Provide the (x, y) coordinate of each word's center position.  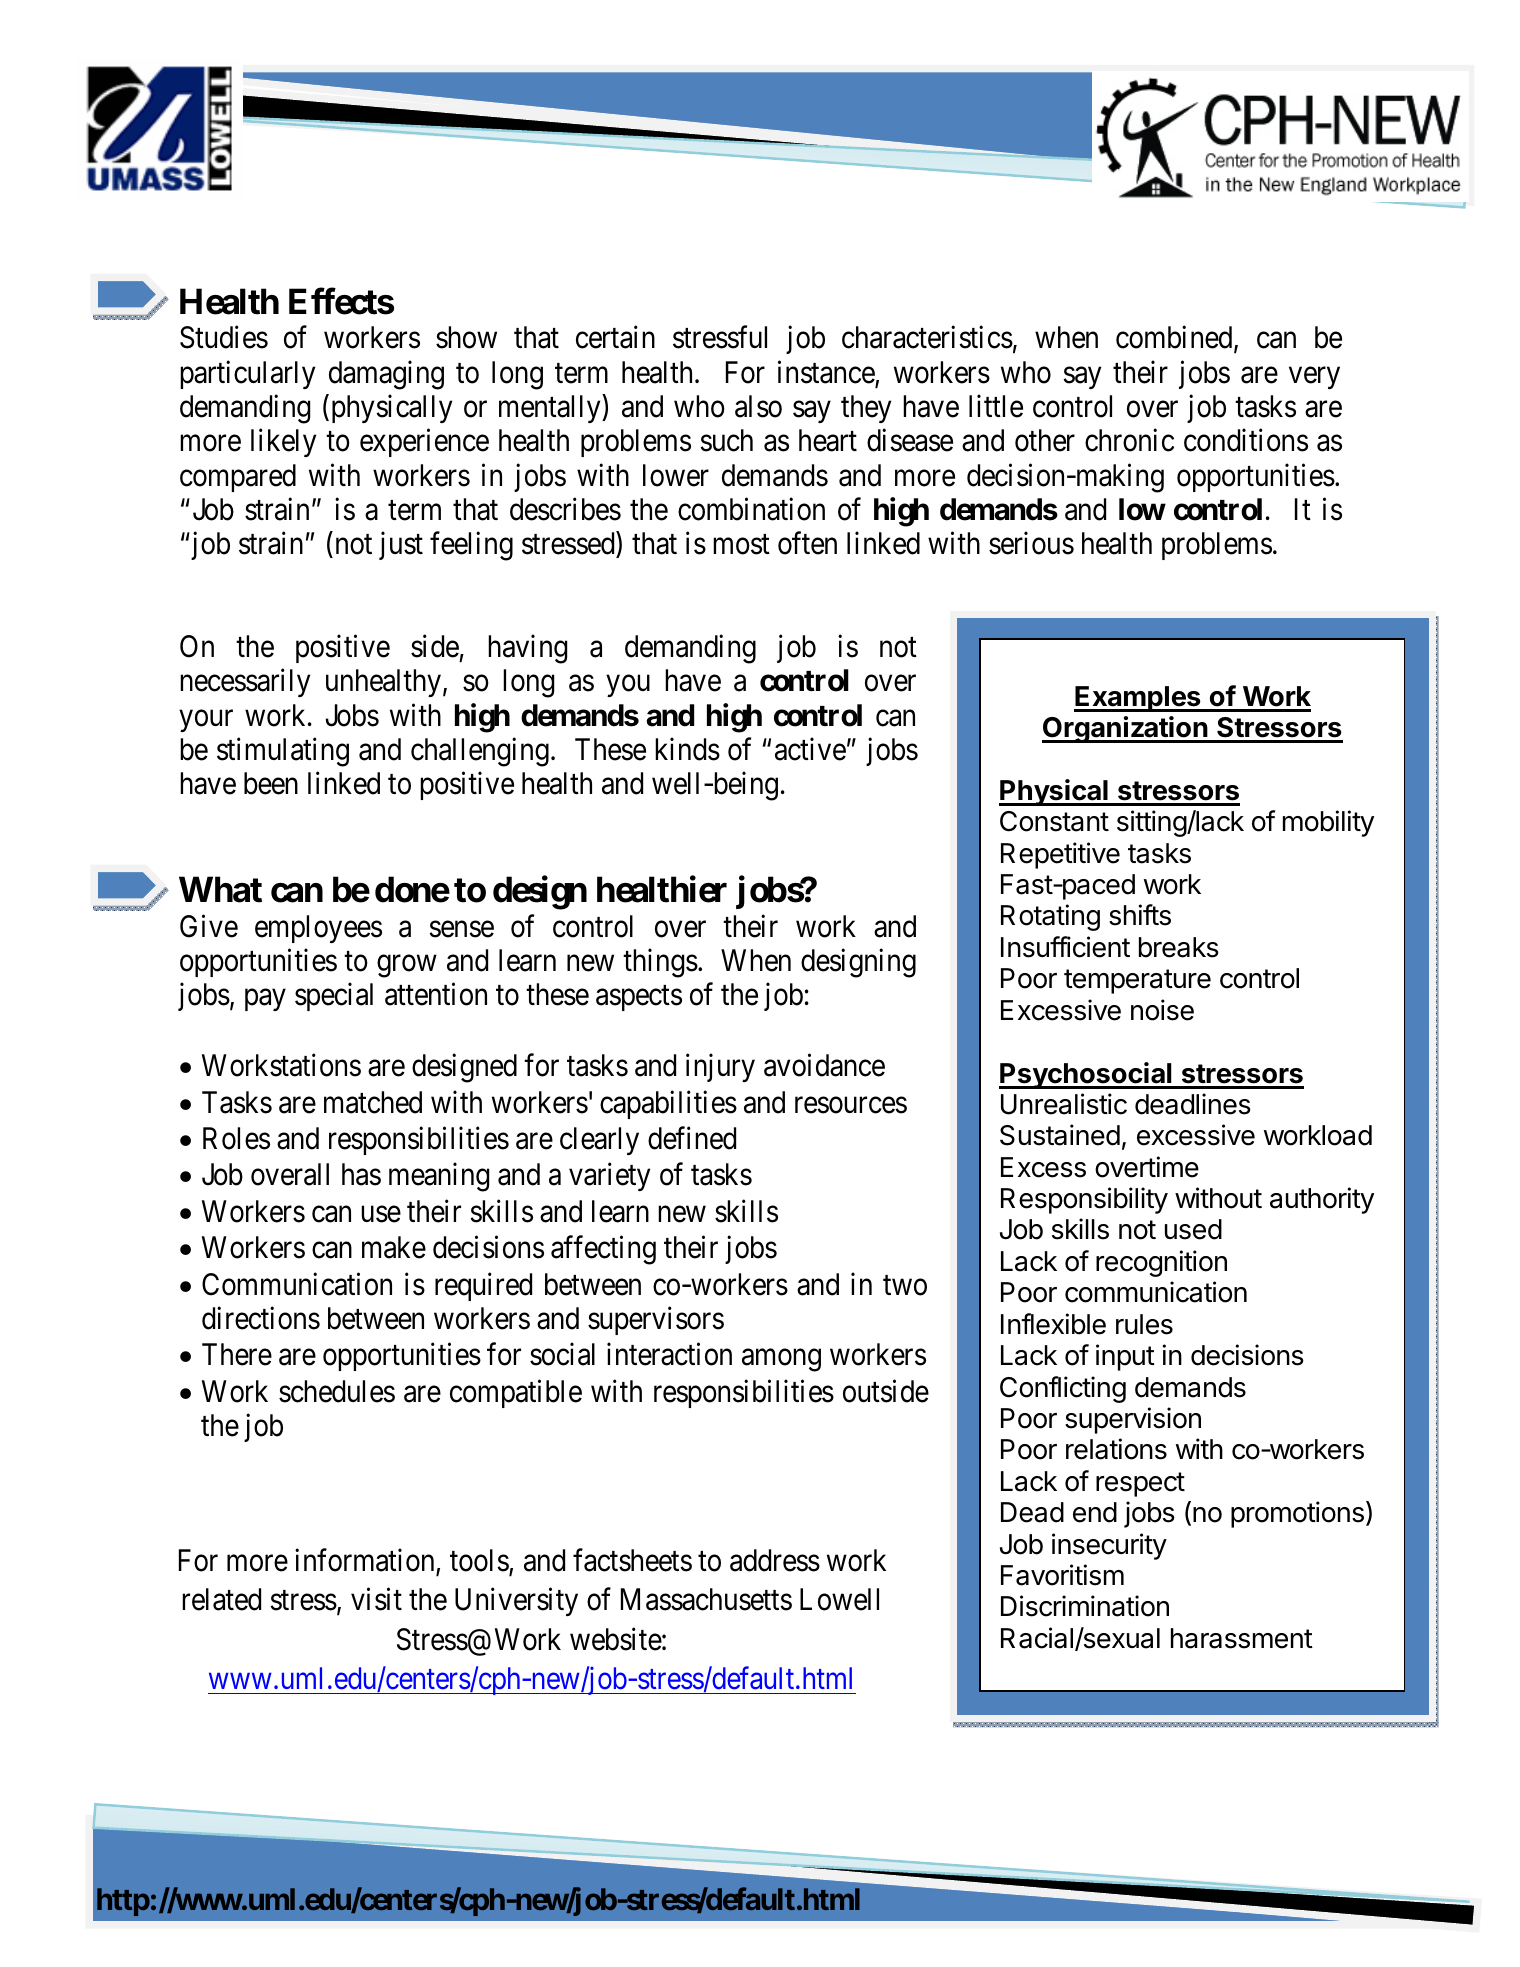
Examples (1138, 699)
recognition (1161, 1263)
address (775, 1560)
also (758, 406)
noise (1162, 1010)
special (334, 997)
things (660, 963)
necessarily (245, 683)
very (1314, 378)
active (810, 749)
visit (376, 1599)
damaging (386, 375)
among (781, 1361)
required (483, 1286)
